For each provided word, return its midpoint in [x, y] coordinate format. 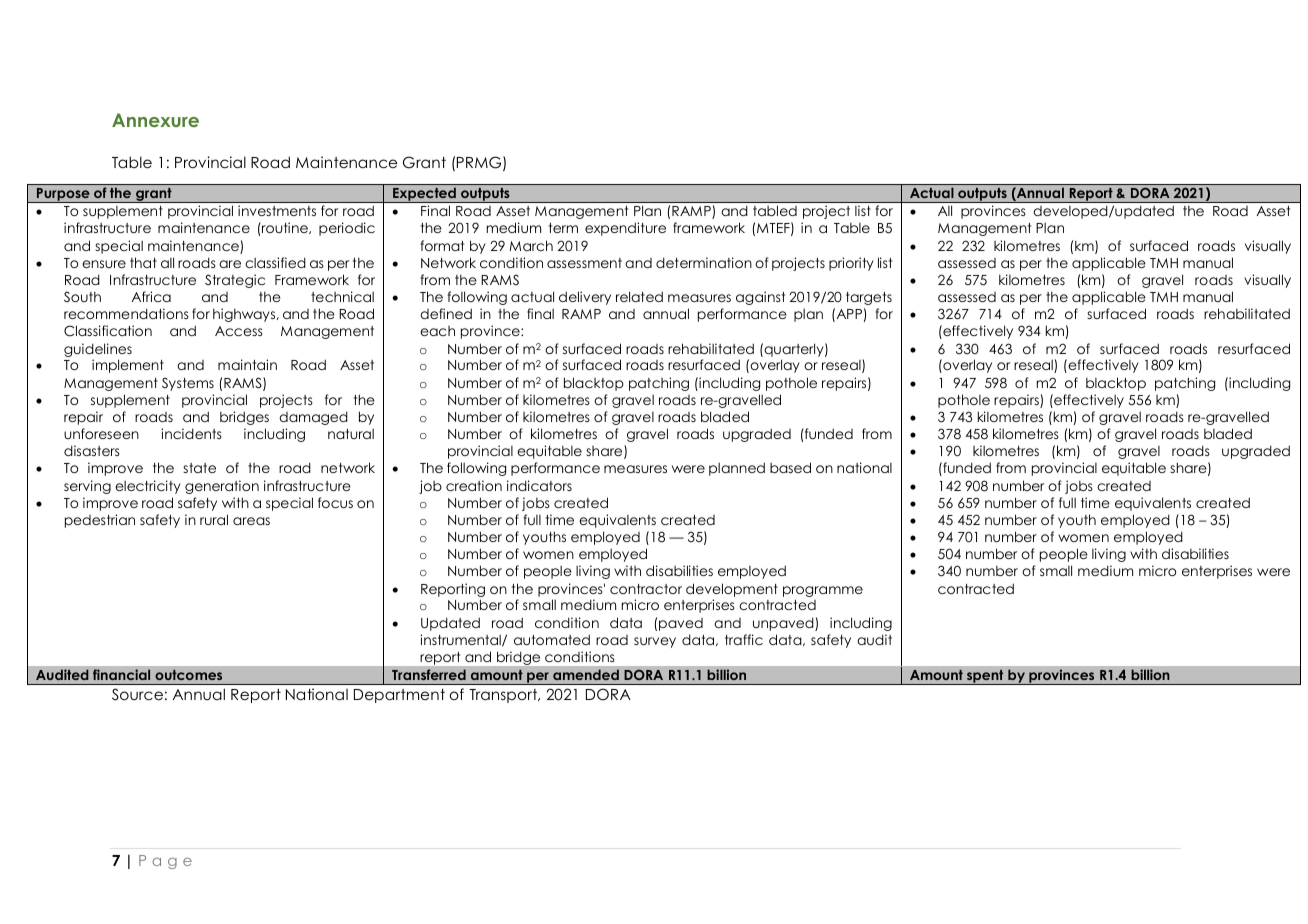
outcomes [188, 675]
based [790, 467]
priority [851, 264]
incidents [191, 433]
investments [277, 210]
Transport [504, 696]
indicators [539, 485]
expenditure [625, 229]
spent [985, 677]
